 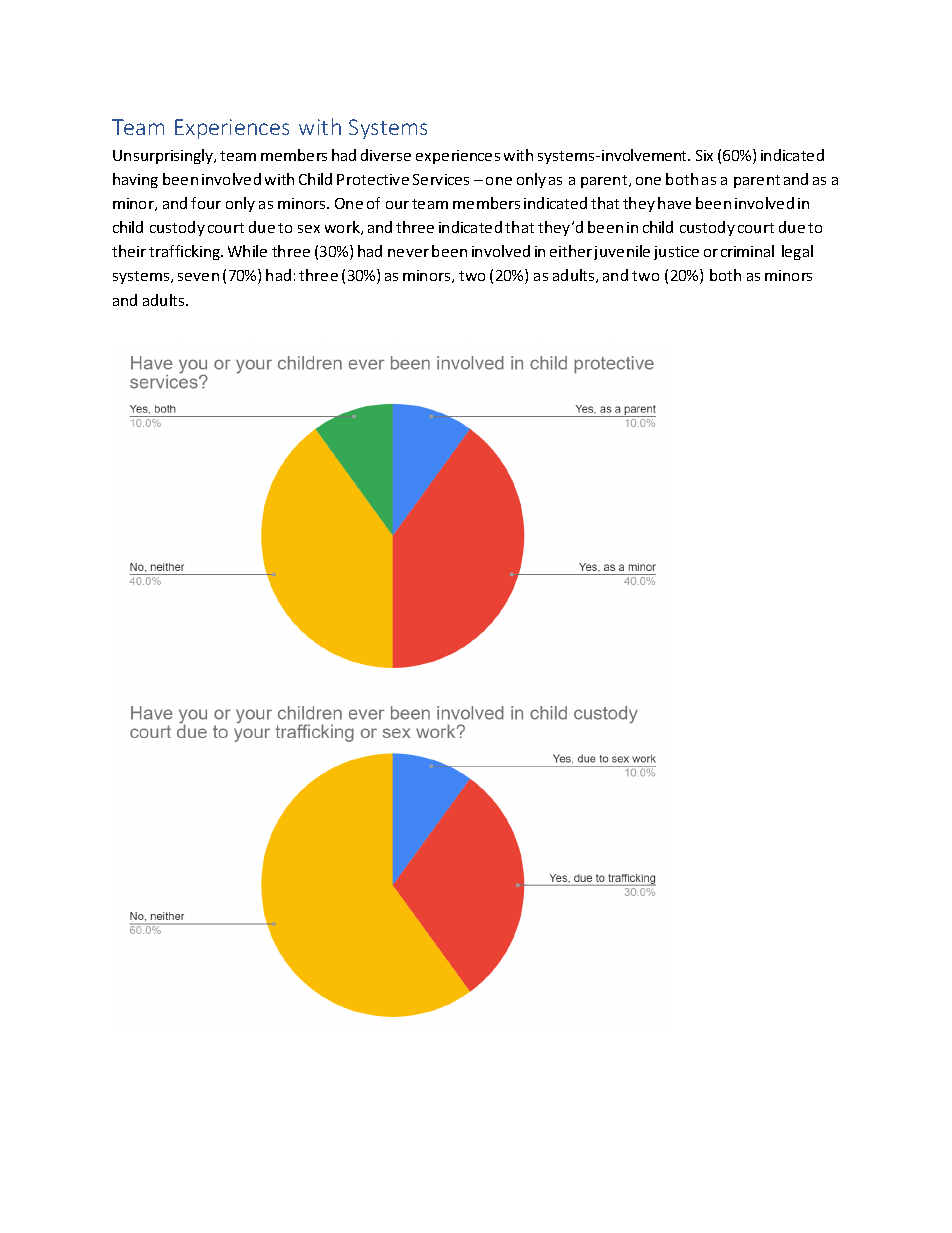 I want to click on Services, so click(x=441, y=179).
